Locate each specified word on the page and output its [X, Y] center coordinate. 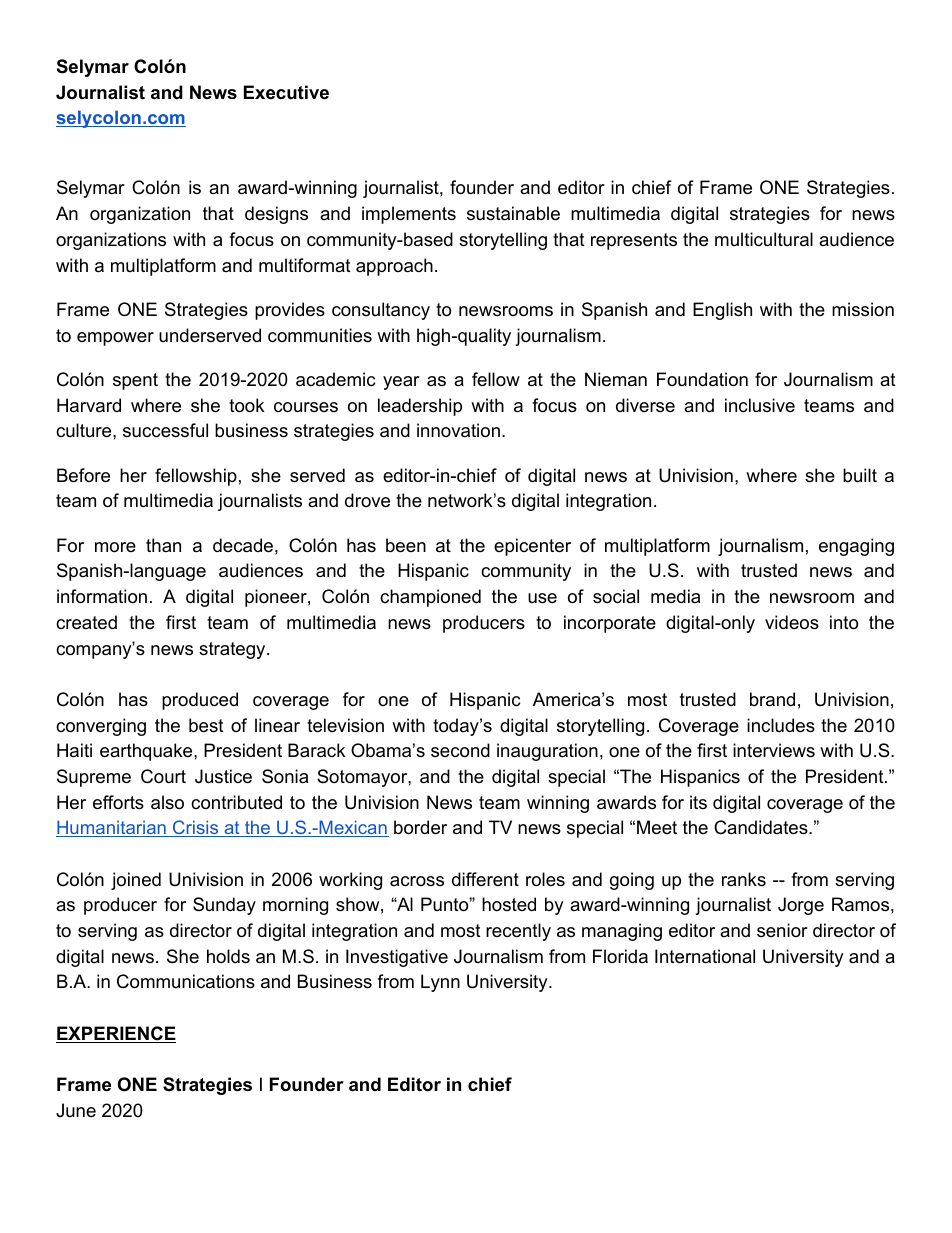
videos [792, 622]
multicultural [764, 239]
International [705, 956]
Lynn [440, 983]
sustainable [513, 213]
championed [430, 598]
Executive [286, 92]
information [102, 596]
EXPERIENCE [116, 1034]
